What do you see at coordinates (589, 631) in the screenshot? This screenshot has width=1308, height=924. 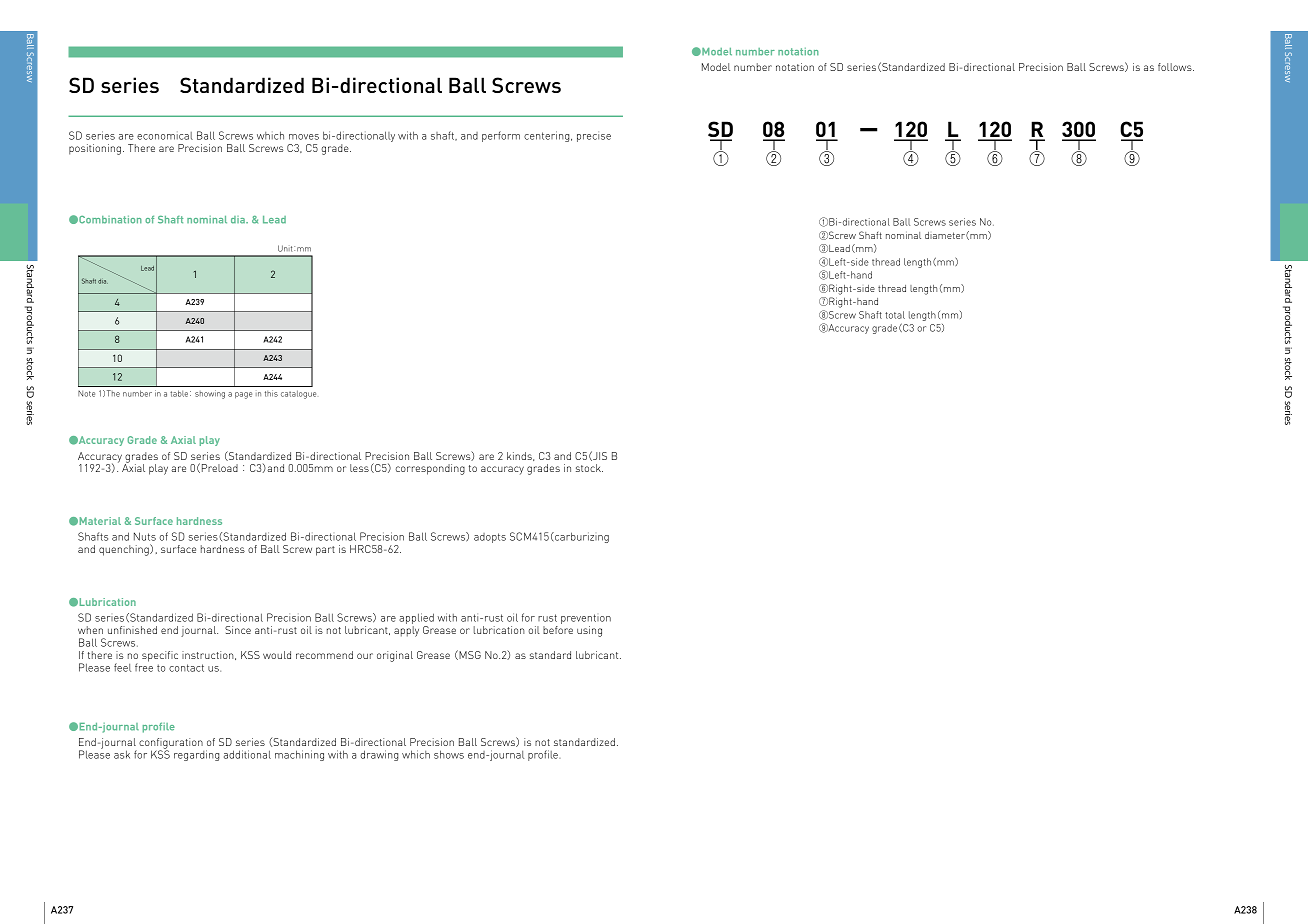 I see `using` at bounding box center [589, 631].
